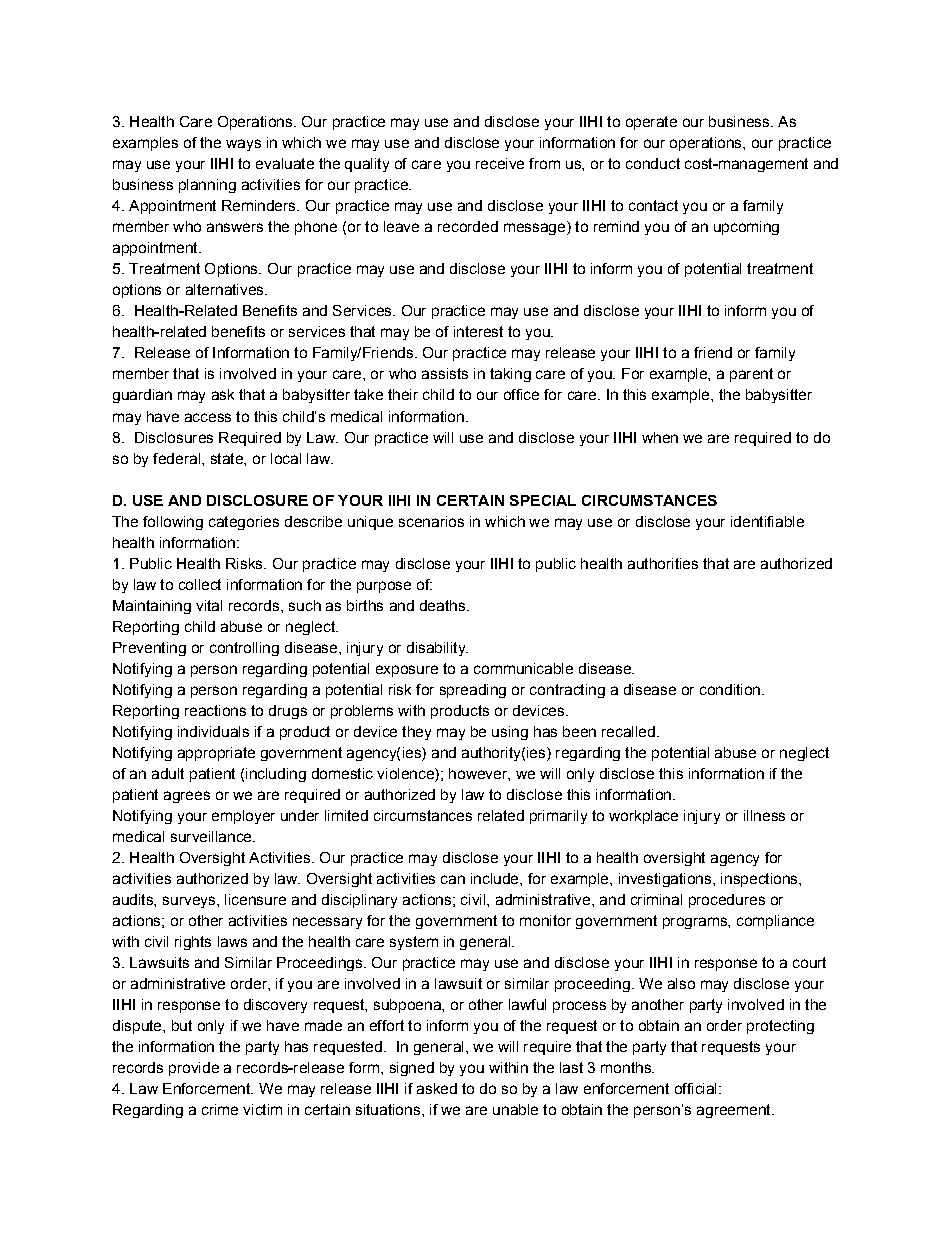 The width and height of the screenshot is (952, 1233). What do you see at coordinates (243, 145) in the screenshot?
I see `ways` at bounding box center [243, 145].
